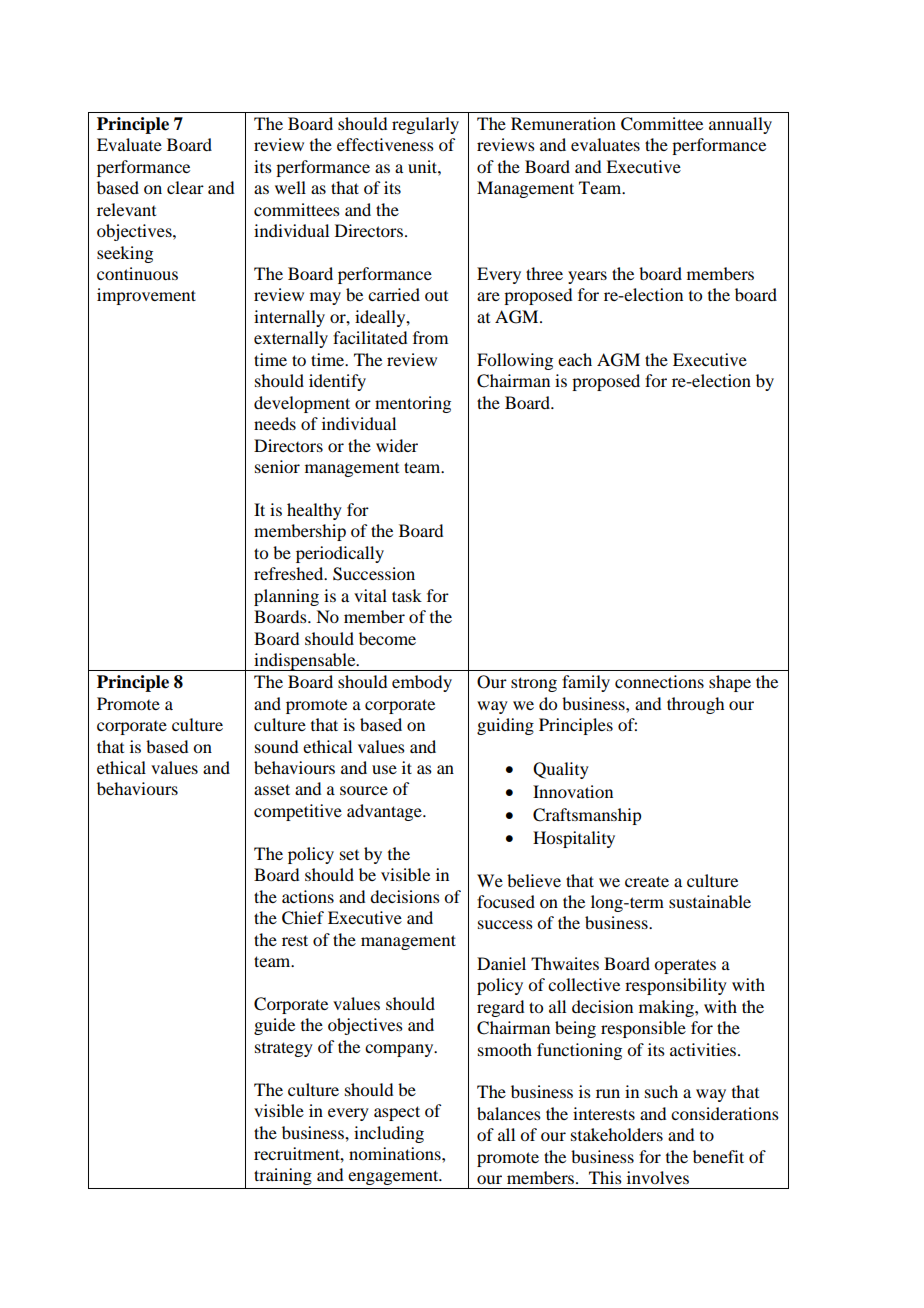  What do you see at coordinates (305, 662) in the screenshot?
I see `indispensable` at bounding box center [305, 662].
